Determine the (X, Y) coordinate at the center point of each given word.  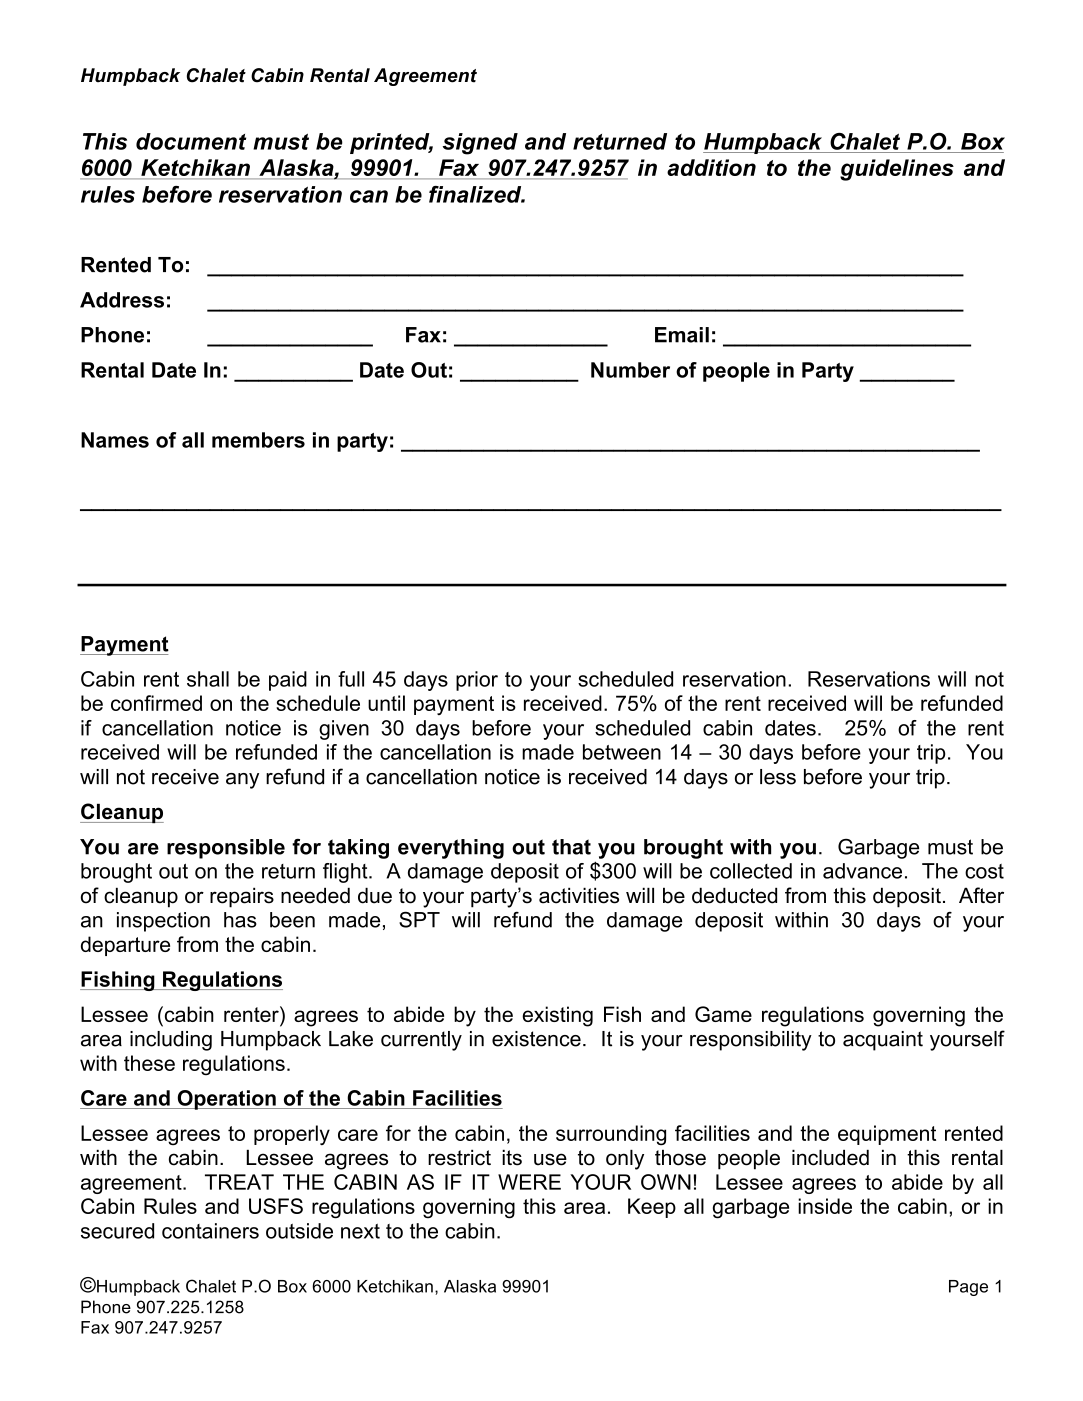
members (258, 440)
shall (208, 679)
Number (630, 370)
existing (557, 1016)
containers (210, 1231)
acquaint (883, 1041)
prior (477, 681)
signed (480, 144)
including (171, 1041)
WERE (529, 1182)
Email (682, 335)
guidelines (897, 170)
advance (862, 871)
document (191, 141)
